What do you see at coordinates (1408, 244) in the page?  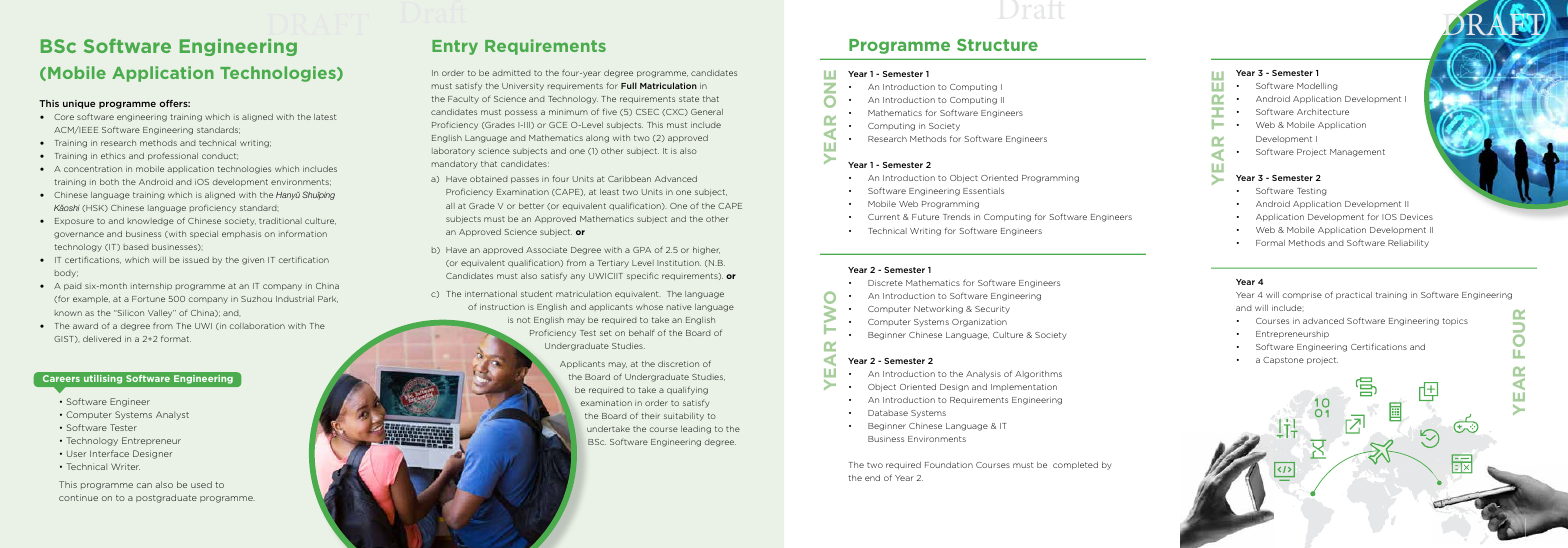 I see `Reliability` at bounding box center [1408, 244].
